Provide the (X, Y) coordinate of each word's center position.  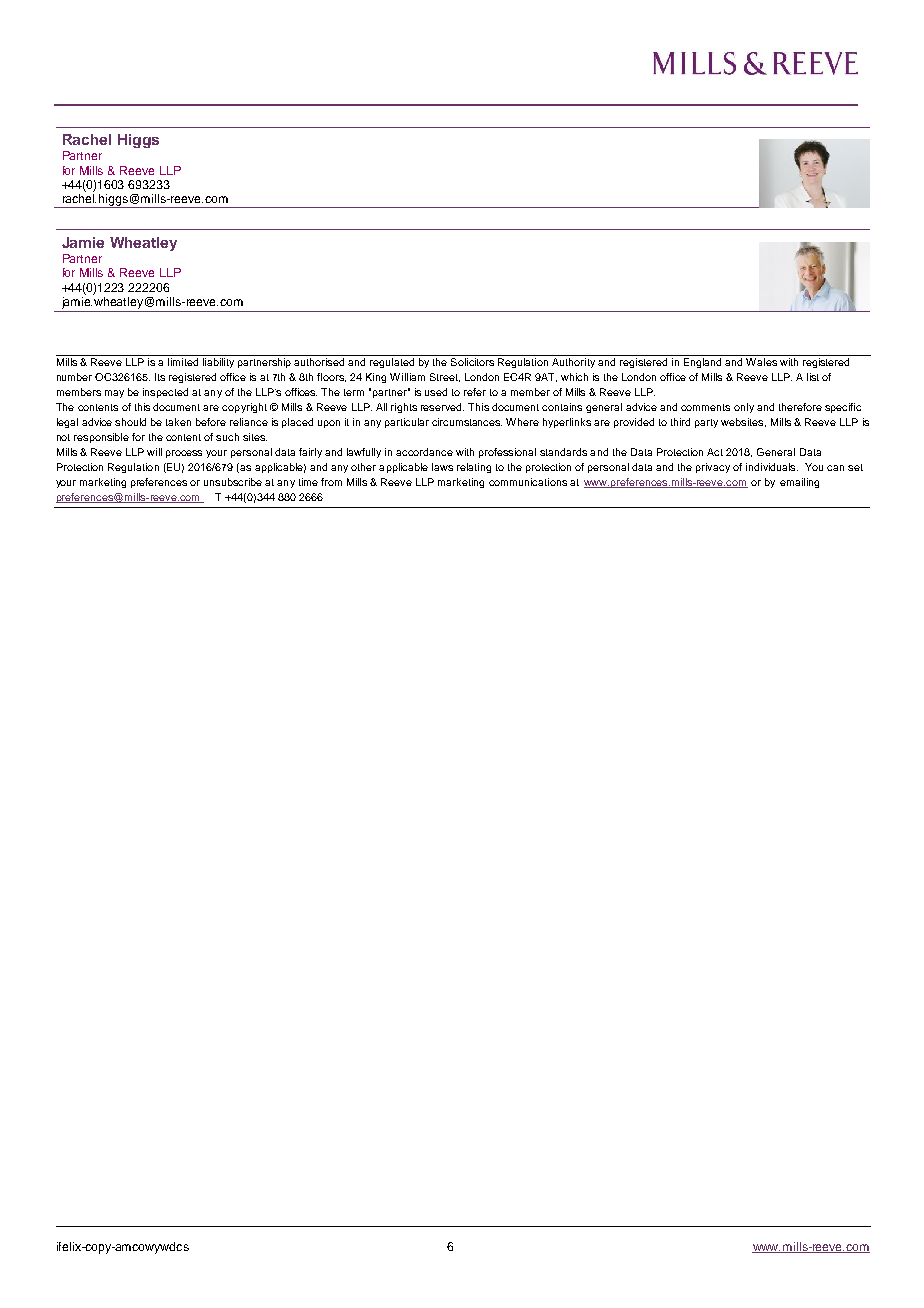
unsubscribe (233, 482)
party (706, 423)
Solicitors (472, 360)
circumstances (467, 422)
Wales (761, 362)
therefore (800, 407)
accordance (424, 452)
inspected (165, 393)
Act (715, 452)
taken (178, 422)
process (184, 454)
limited (183, 362)
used (436, 392)
